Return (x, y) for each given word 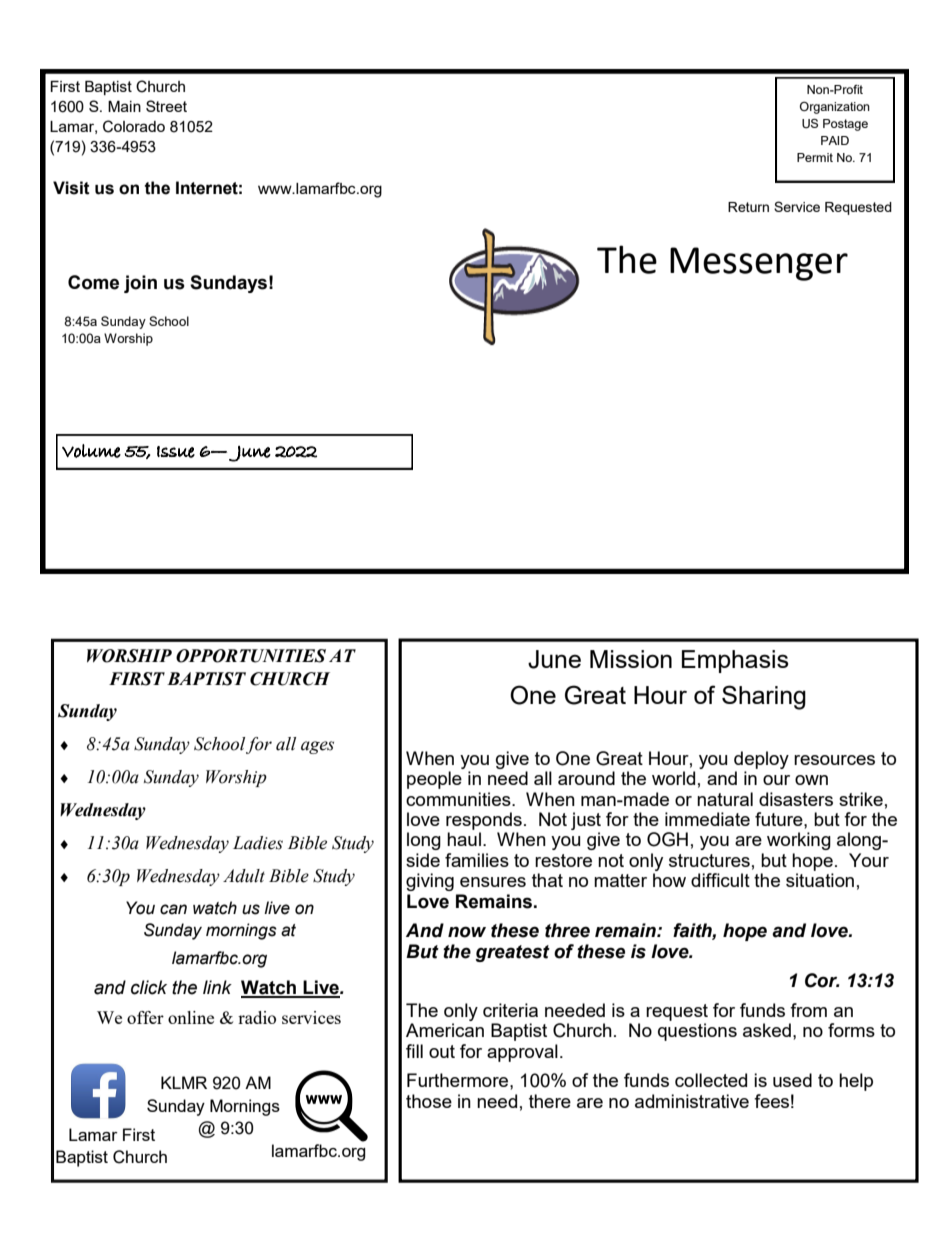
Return (748, 207)
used (792, 1080)
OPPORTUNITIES (251, 656)
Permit (815, 157)
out (442, 1051)
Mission (631, 659)
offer (145, 1017)
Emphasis (735, 661)
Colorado (134, 126)
